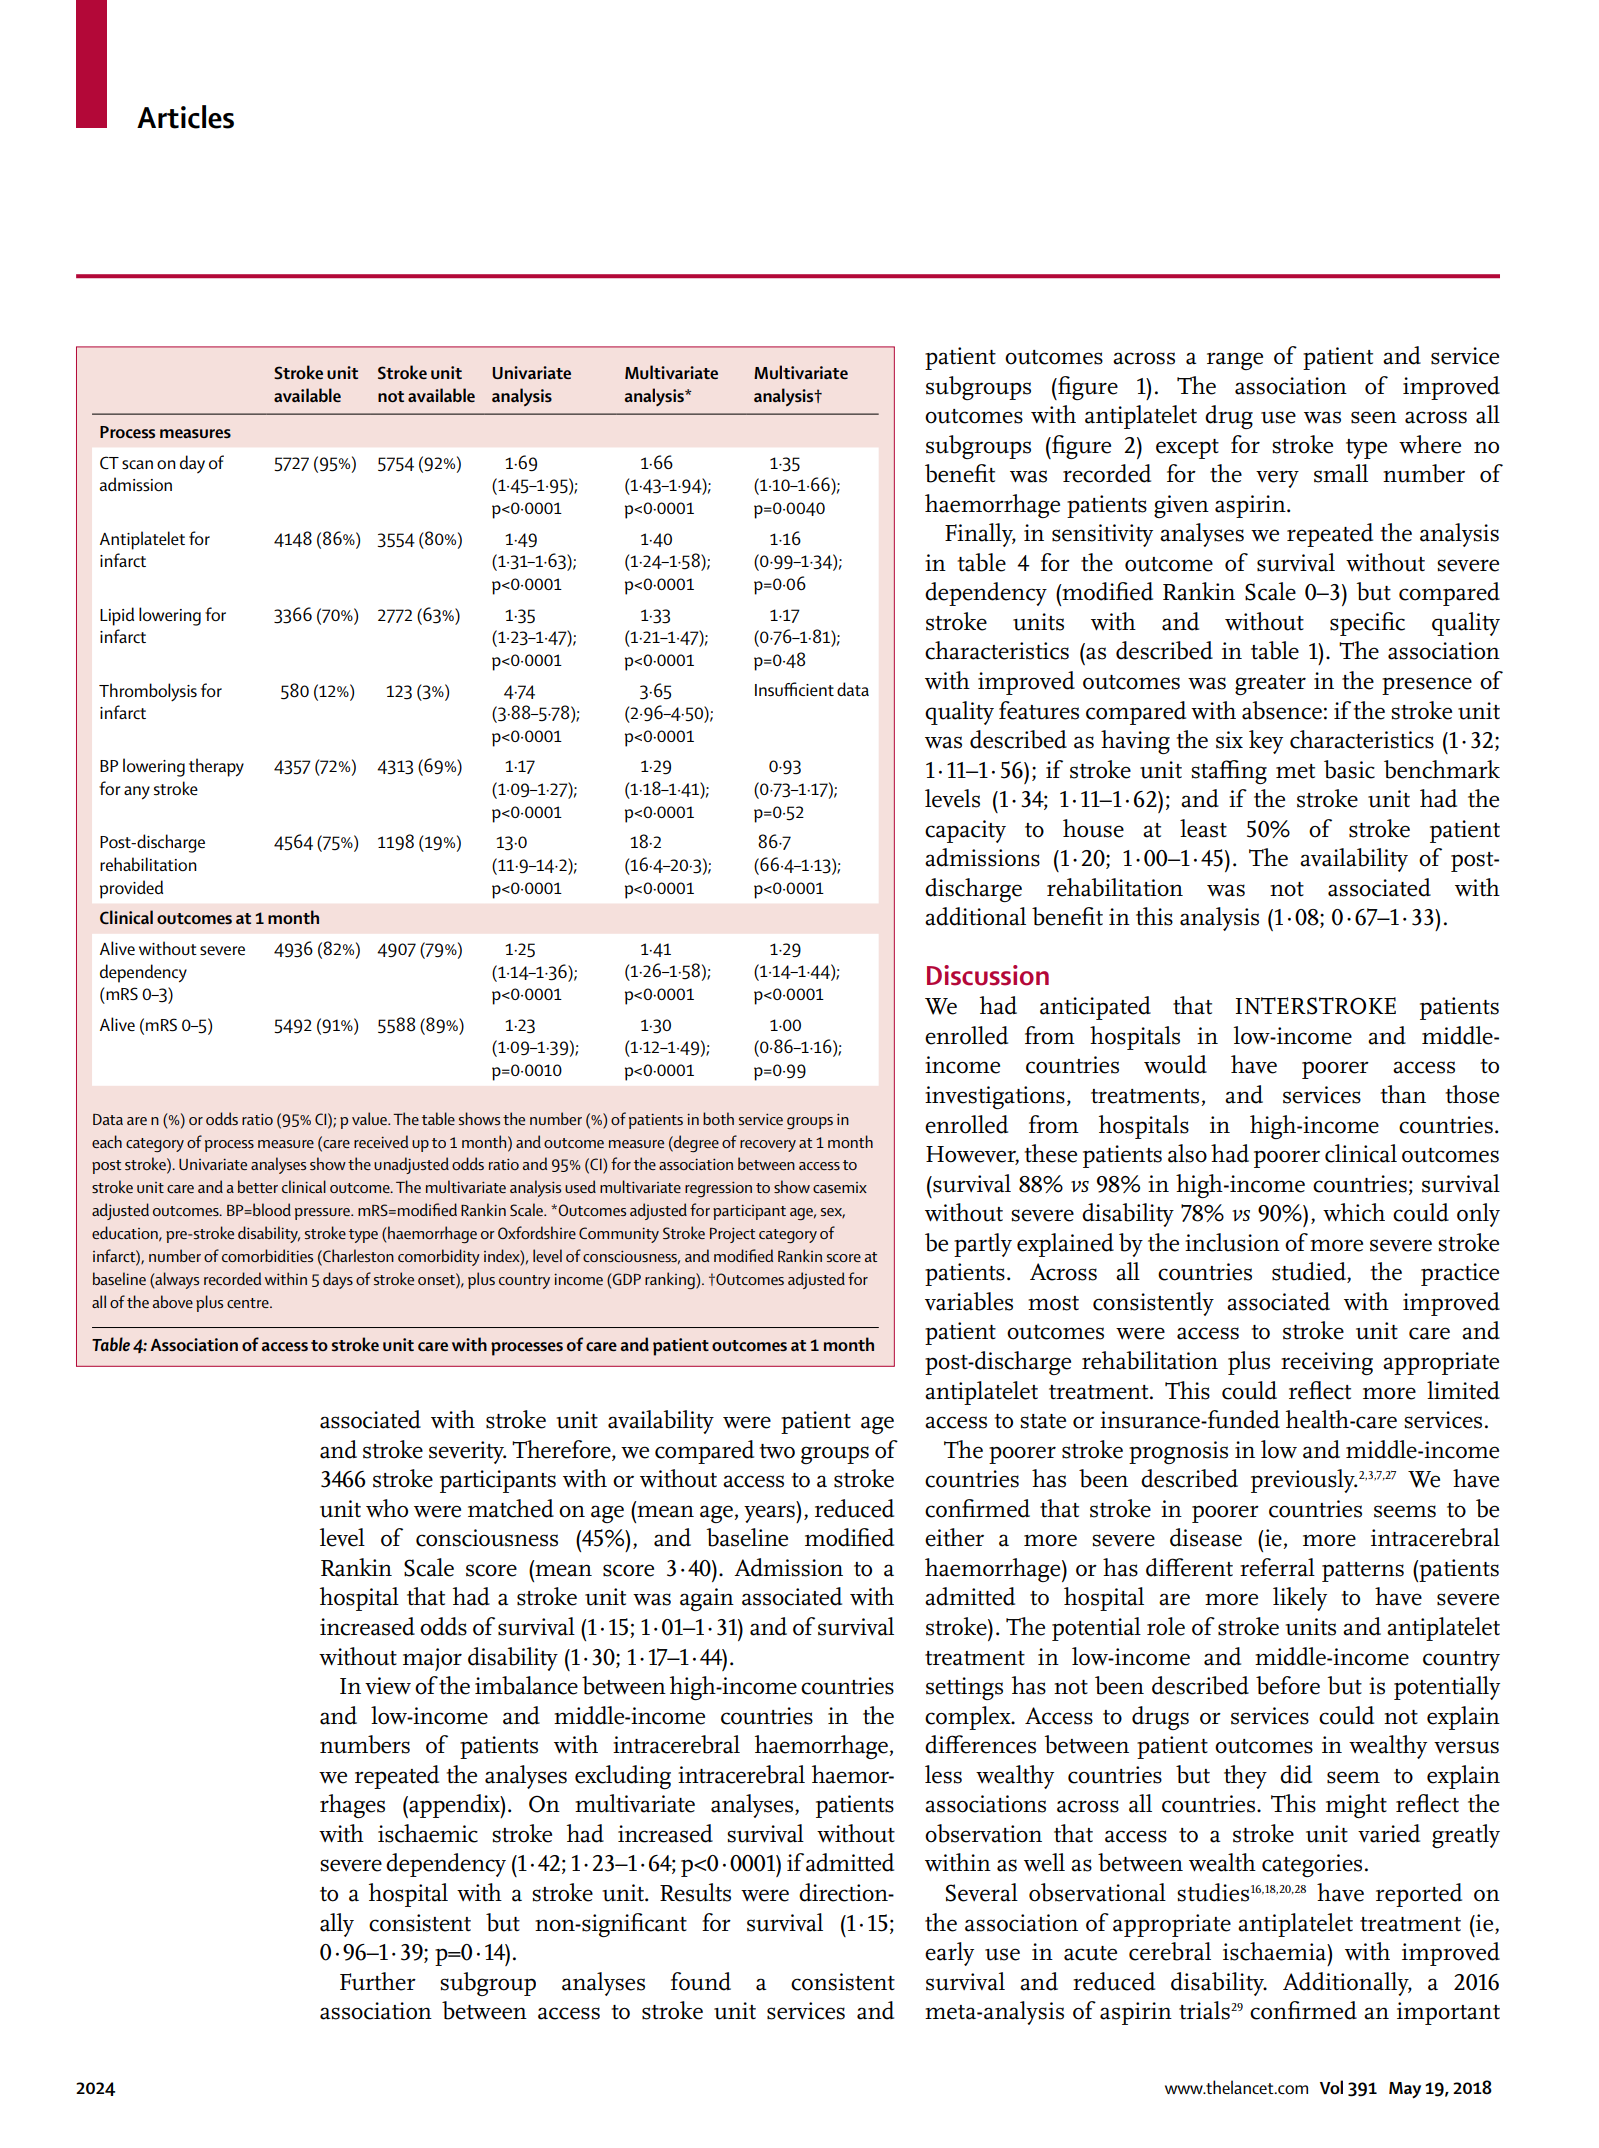 Image resolution: width=1599 pixels, height=2148 pixels. I want to click on view, so click(388, 1686).
